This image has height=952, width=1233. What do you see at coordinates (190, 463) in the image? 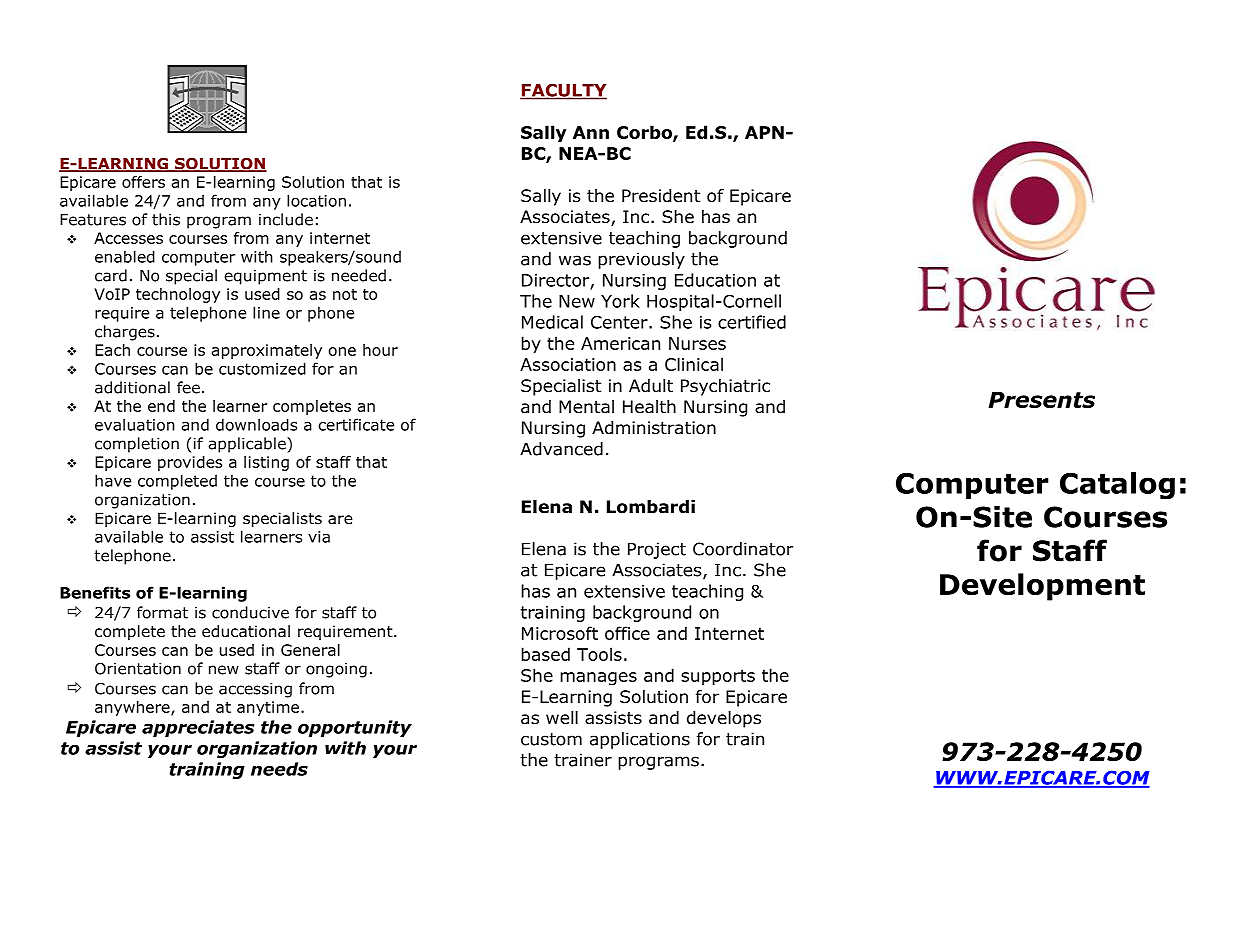
I see `provides` at bounding box center [190, 463].
